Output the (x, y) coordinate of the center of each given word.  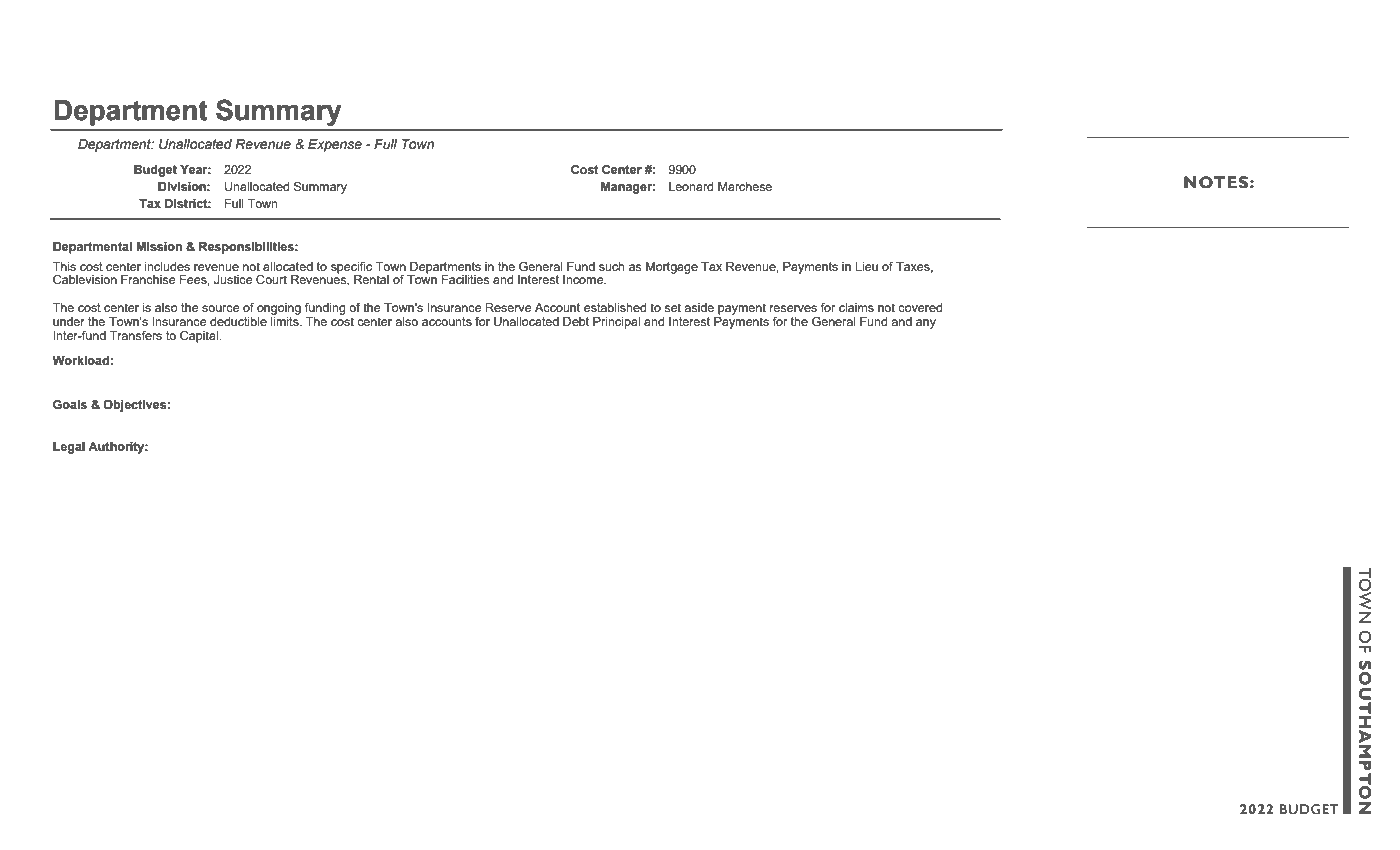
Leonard (691, 186)
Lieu (866, 266)
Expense (335, 145)
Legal (69, 448)
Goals (70, 404)
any (926, 324)
